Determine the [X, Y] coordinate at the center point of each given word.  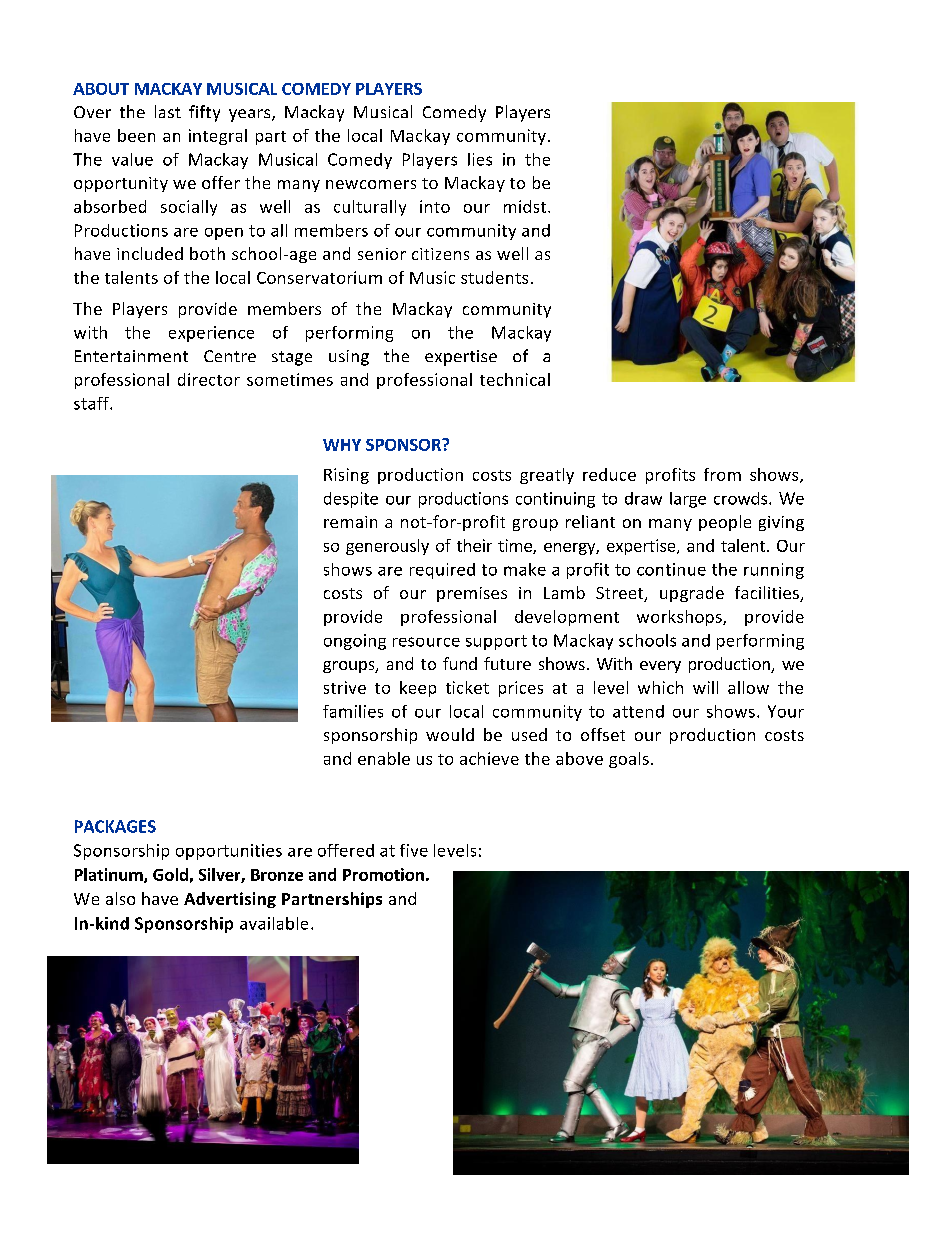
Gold [170, 874]
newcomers [371, 184]
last [168, 111]
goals [629, 760]
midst [526, 206]
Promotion [383, 874]
